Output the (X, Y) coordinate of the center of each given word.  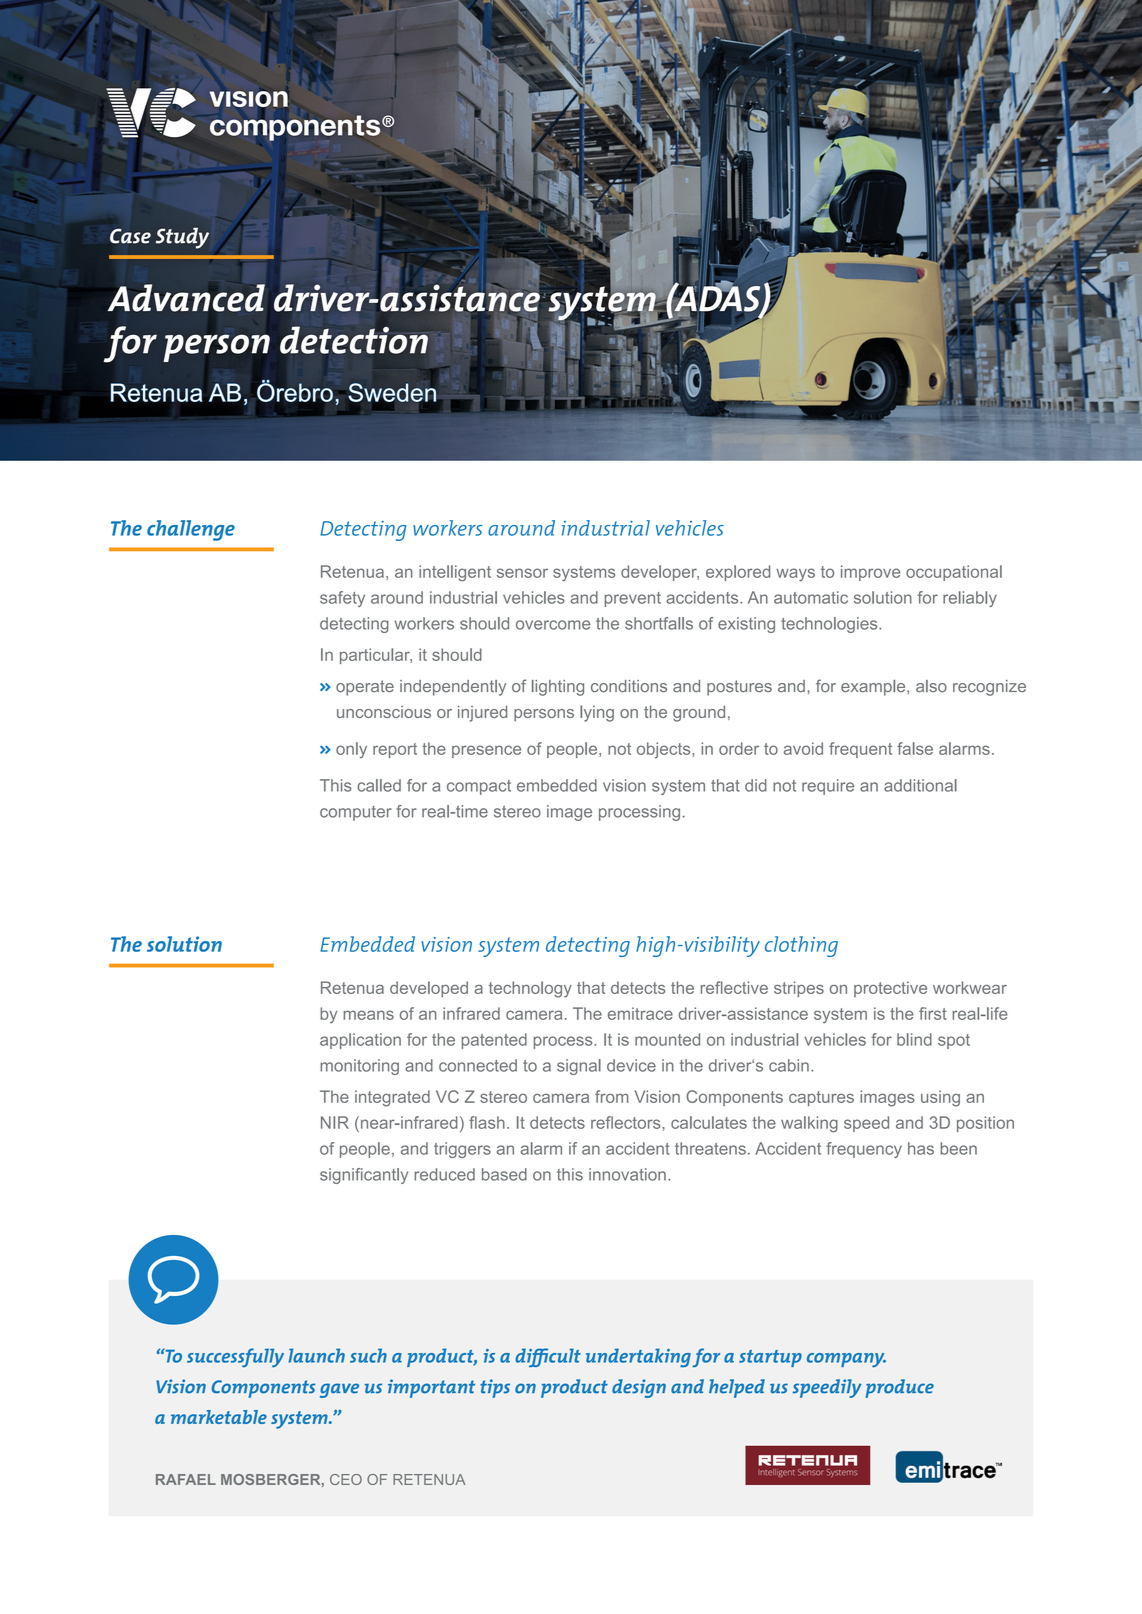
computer (356, 813)
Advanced (186, 298)
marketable (219, 1417)
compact (479, 787)
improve (870, 573)
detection (354, 340)
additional (920, 785)
